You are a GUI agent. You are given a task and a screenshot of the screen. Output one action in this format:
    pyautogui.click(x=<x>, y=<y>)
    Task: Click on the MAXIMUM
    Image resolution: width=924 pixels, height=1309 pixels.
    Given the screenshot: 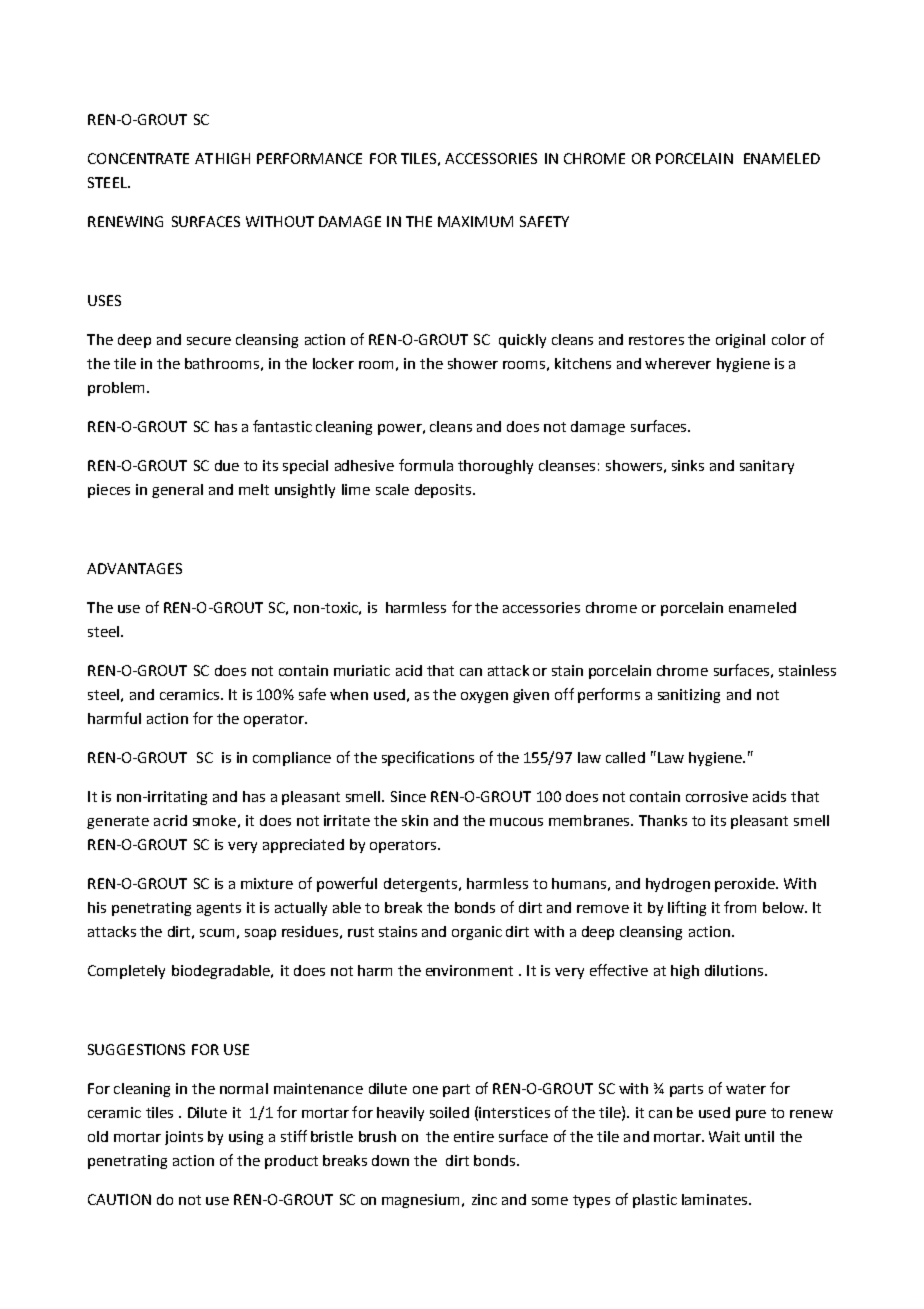 What is the action you would take?
    pyautogui.click(x=475, y=221)
